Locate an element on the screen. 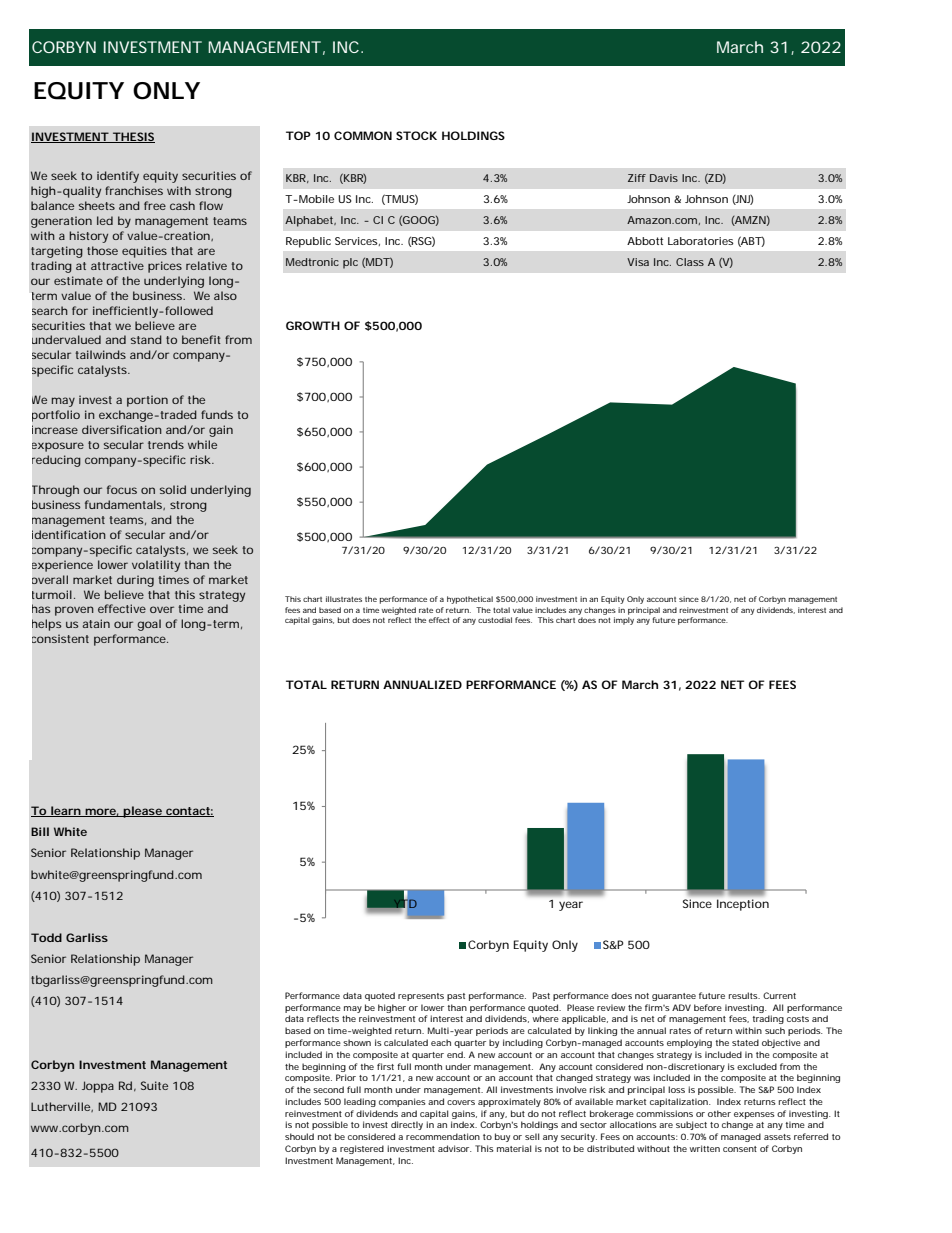 Image resolution: width=952 pixels, height=1233 pixels. identify is located at coordinates (118, 177).
